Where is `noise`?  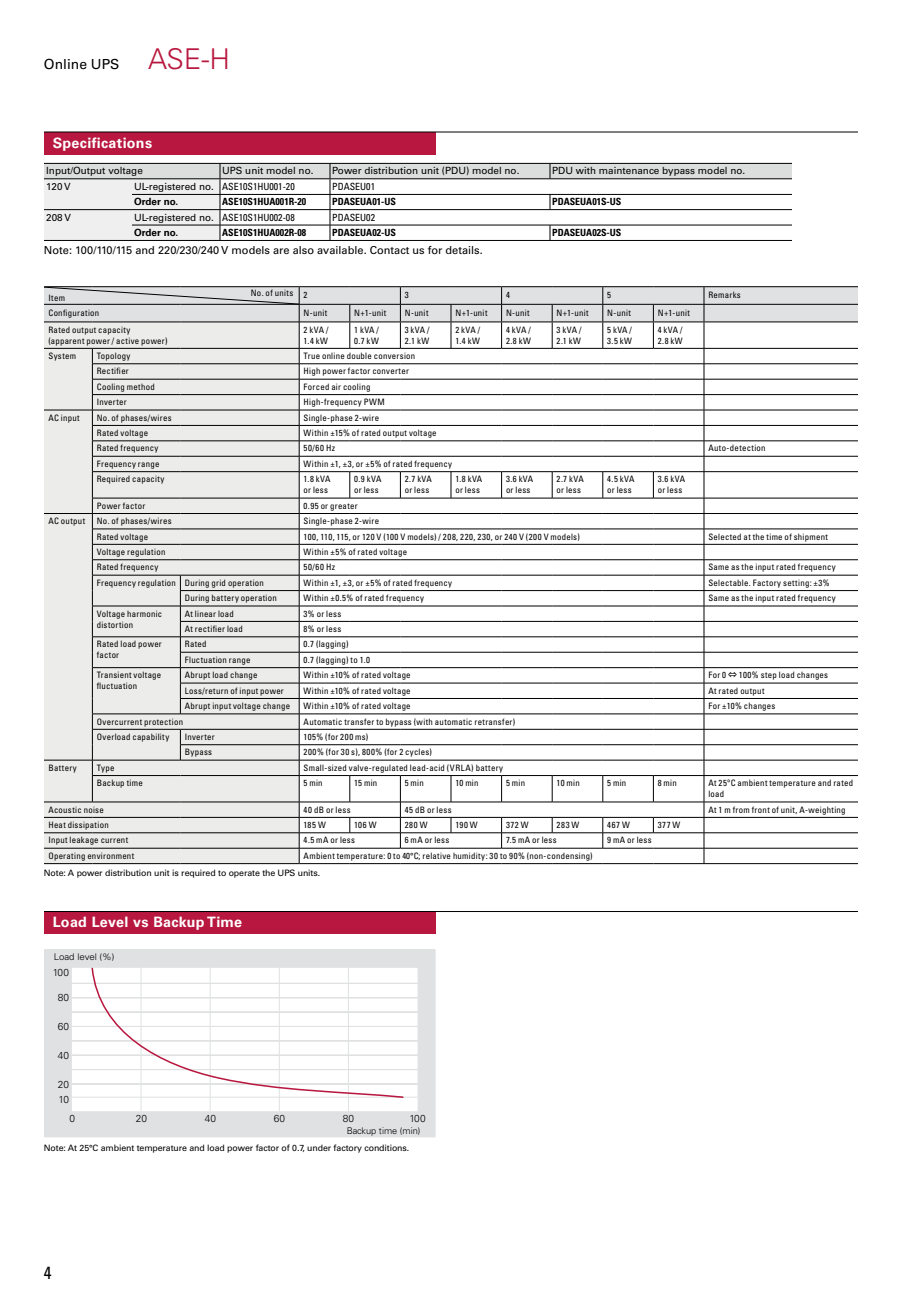 noise is located at coordinates (93, 810).
